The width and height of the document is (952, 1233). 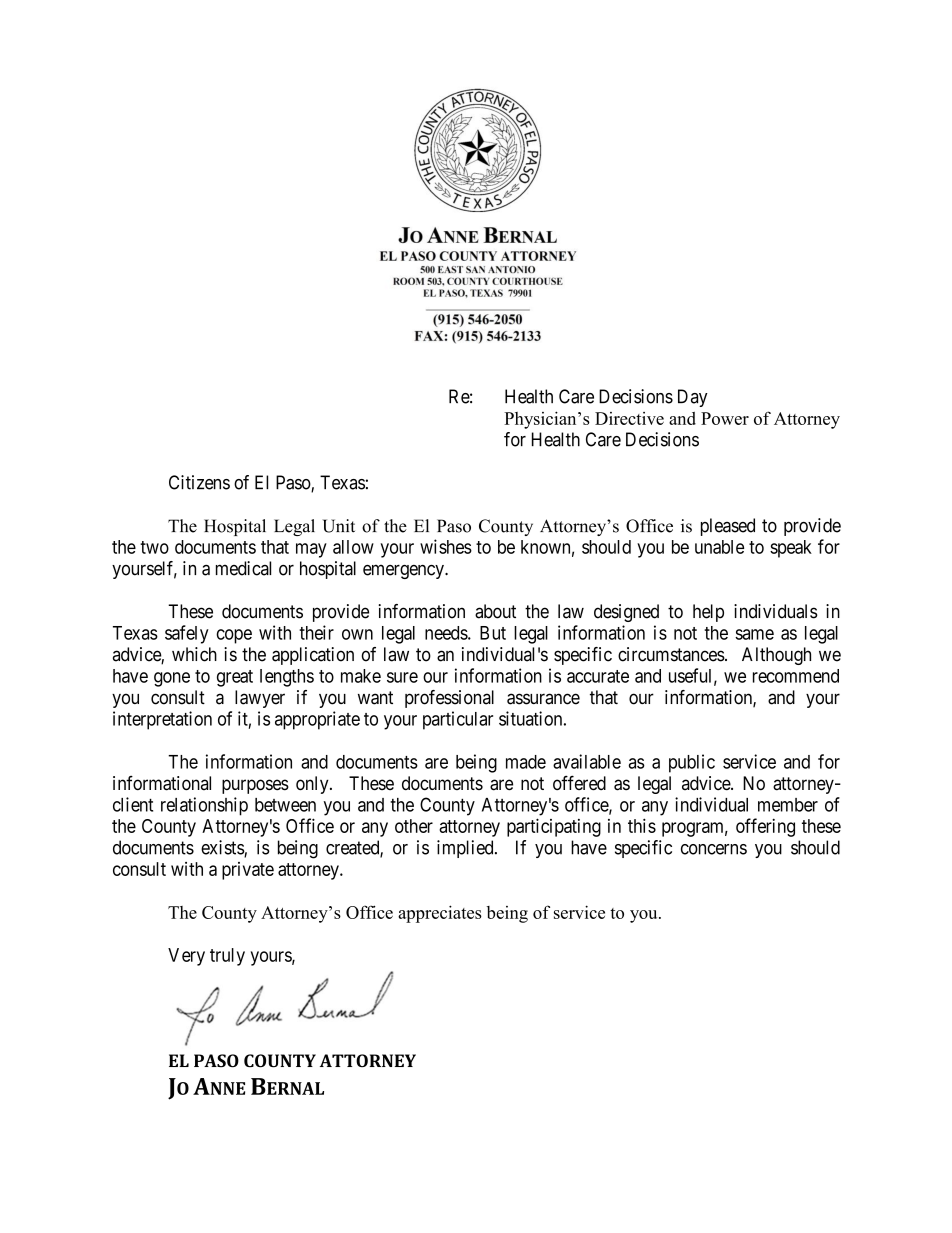 I want to click on great, so click(x=235, y=678).
